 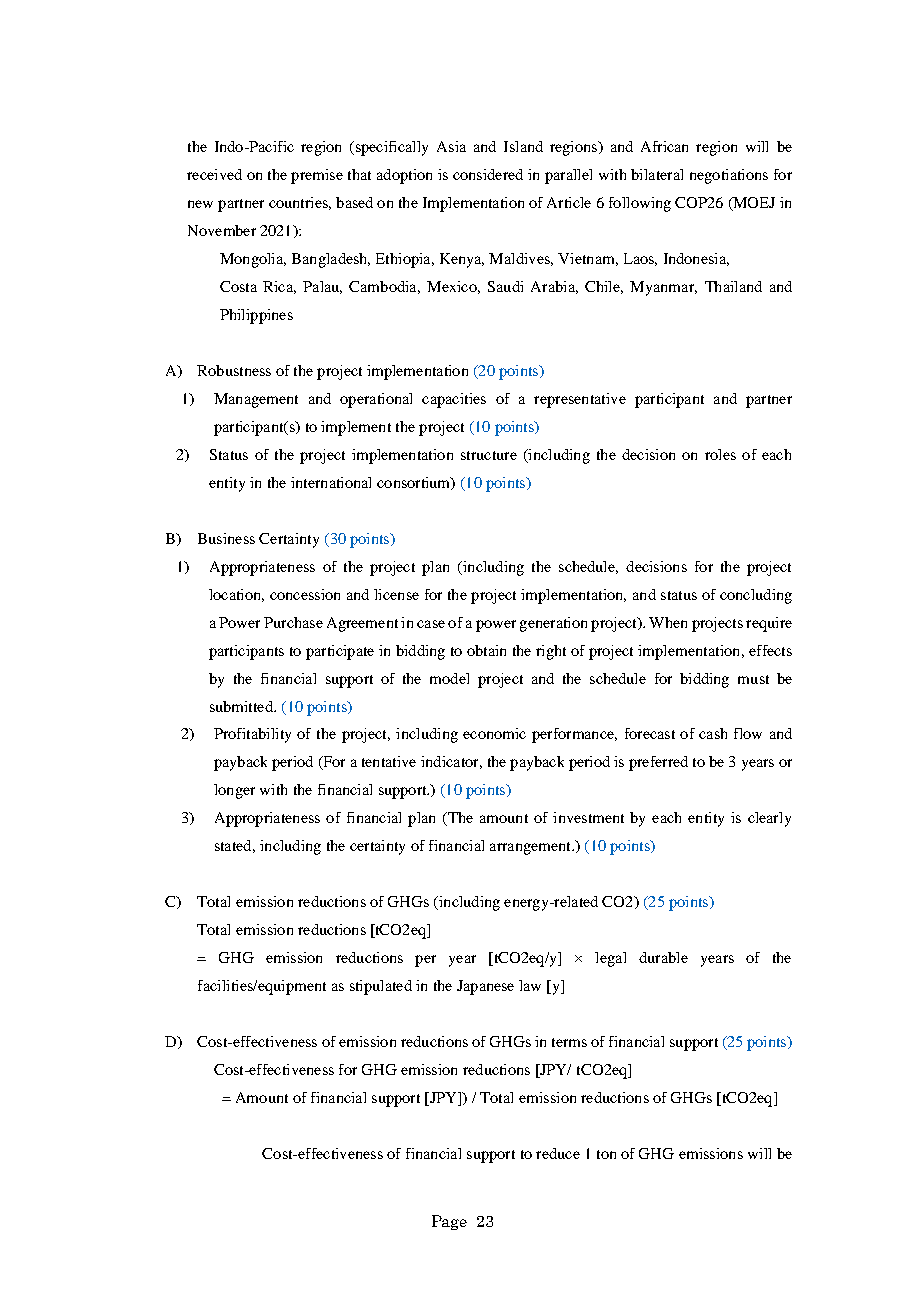 What do you see at coordinates (729, 176) in the screenshot?
I see `negotiations` at bounding box center [729, 176].
